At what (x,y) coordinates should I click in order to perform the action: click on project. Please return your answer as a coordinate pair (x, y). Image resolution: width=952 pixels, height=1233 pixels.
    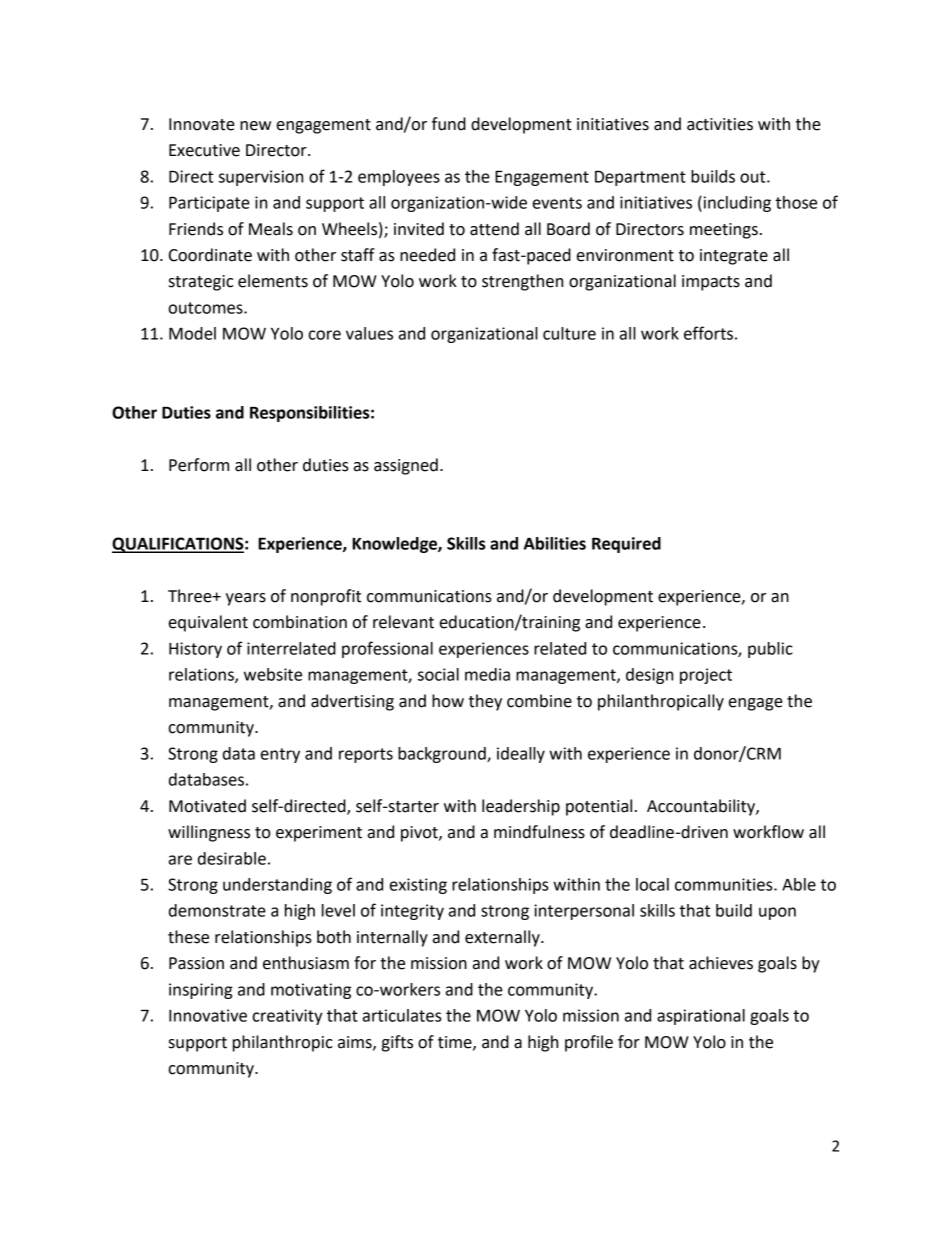
    Looking at the image, I should click on (706, 676).
